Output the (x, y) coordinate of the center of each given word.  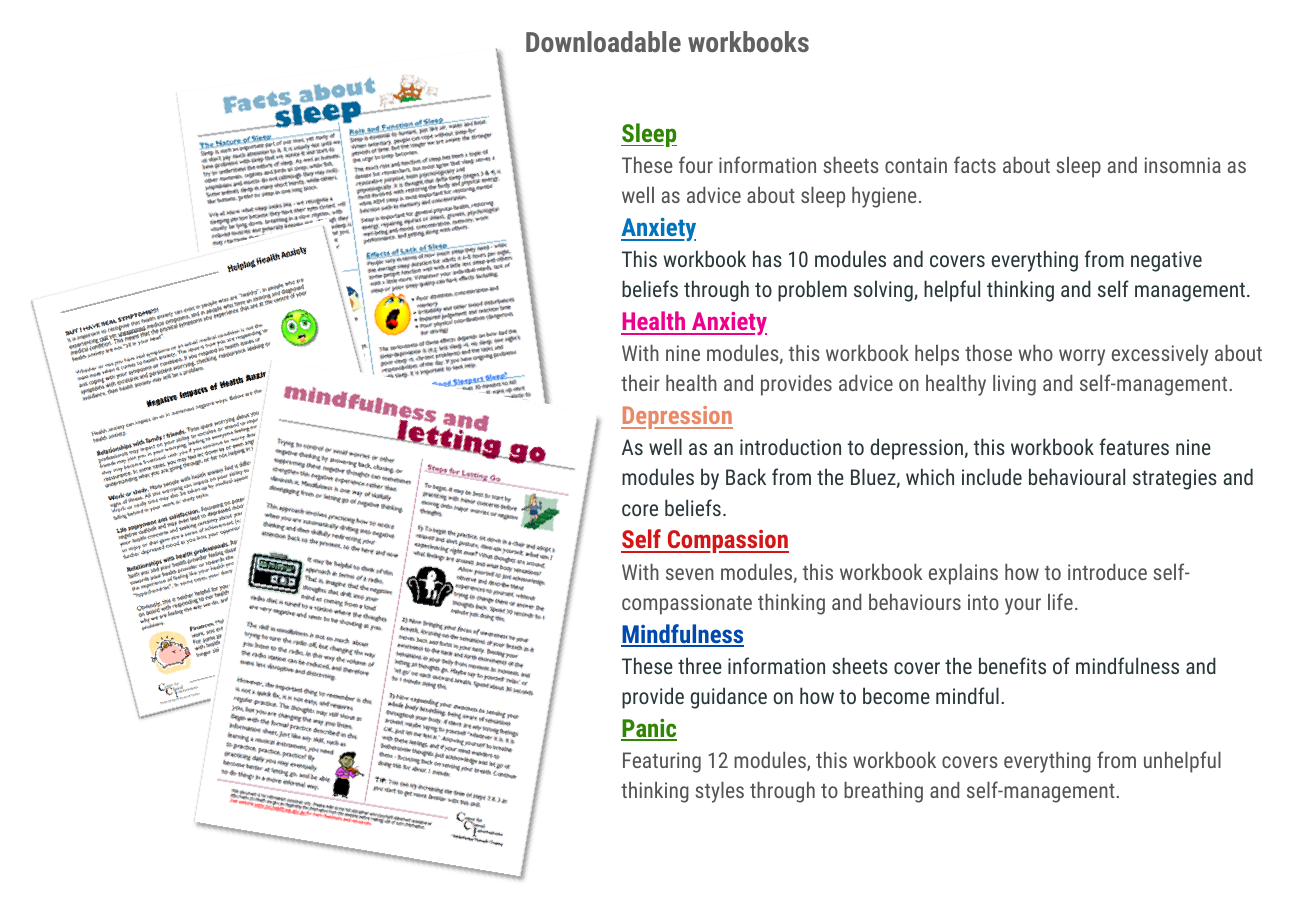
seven (690, 574)
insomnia (1183, 165)
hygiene (884, 197)
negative (1166, 261)
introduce (1107, 571)
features (1134, 446)
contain (916, 165)
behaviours (915, 601)
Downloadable (603, 41)
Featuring (662, 762)
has (767, 258)
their (640, 382)
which (930, 476)
